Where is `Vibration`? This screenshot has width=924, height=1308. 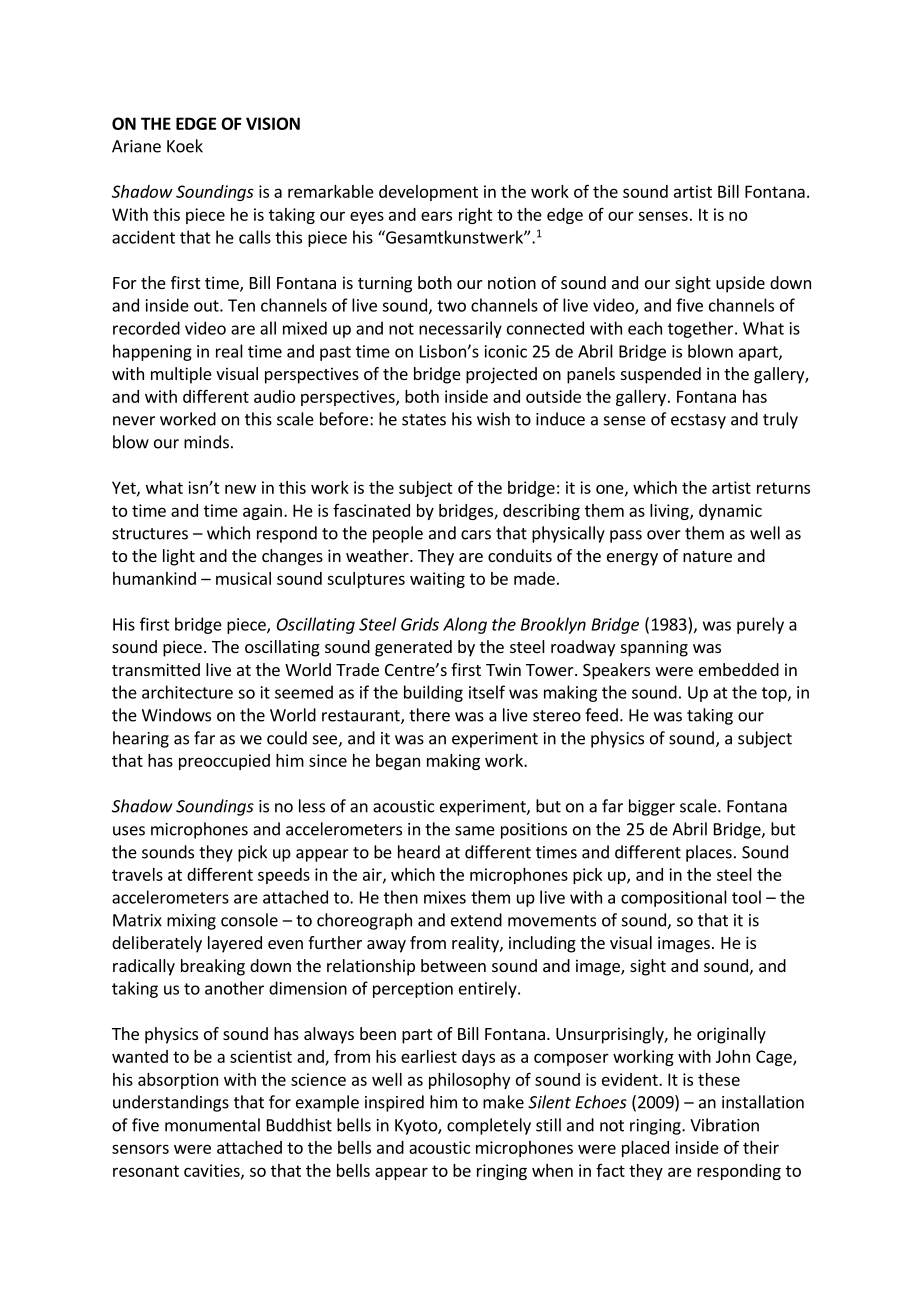 Vibration is located at coordinates (724, 1125).
